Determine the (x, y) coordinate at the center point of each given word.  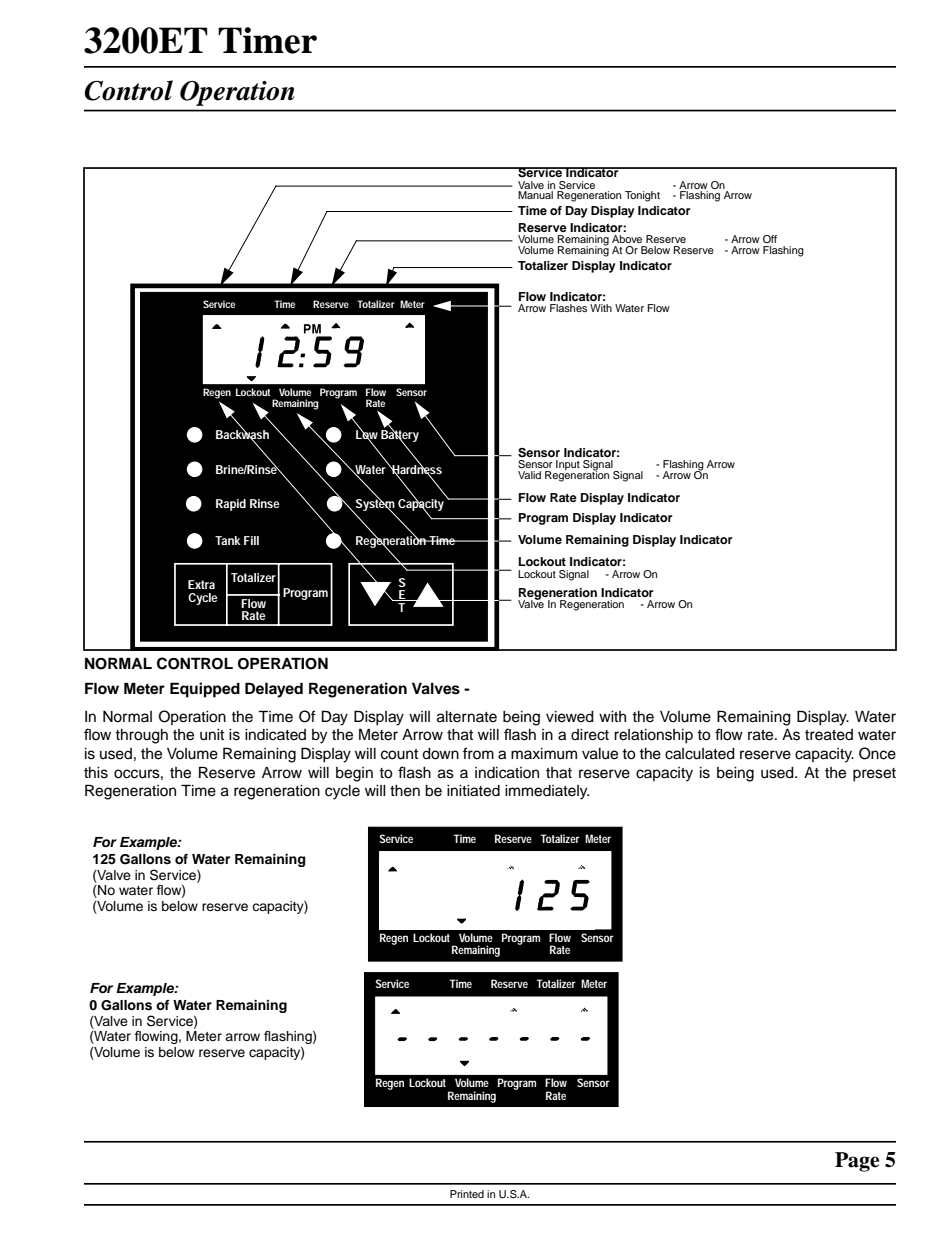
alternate (467, 717)
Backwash (242, 435)
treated (829, 735)
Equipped (205, 690)
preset (874, 775)
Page (857, 1162)
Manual (535, 195)
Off (770, 239)
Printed (467, 1194)
